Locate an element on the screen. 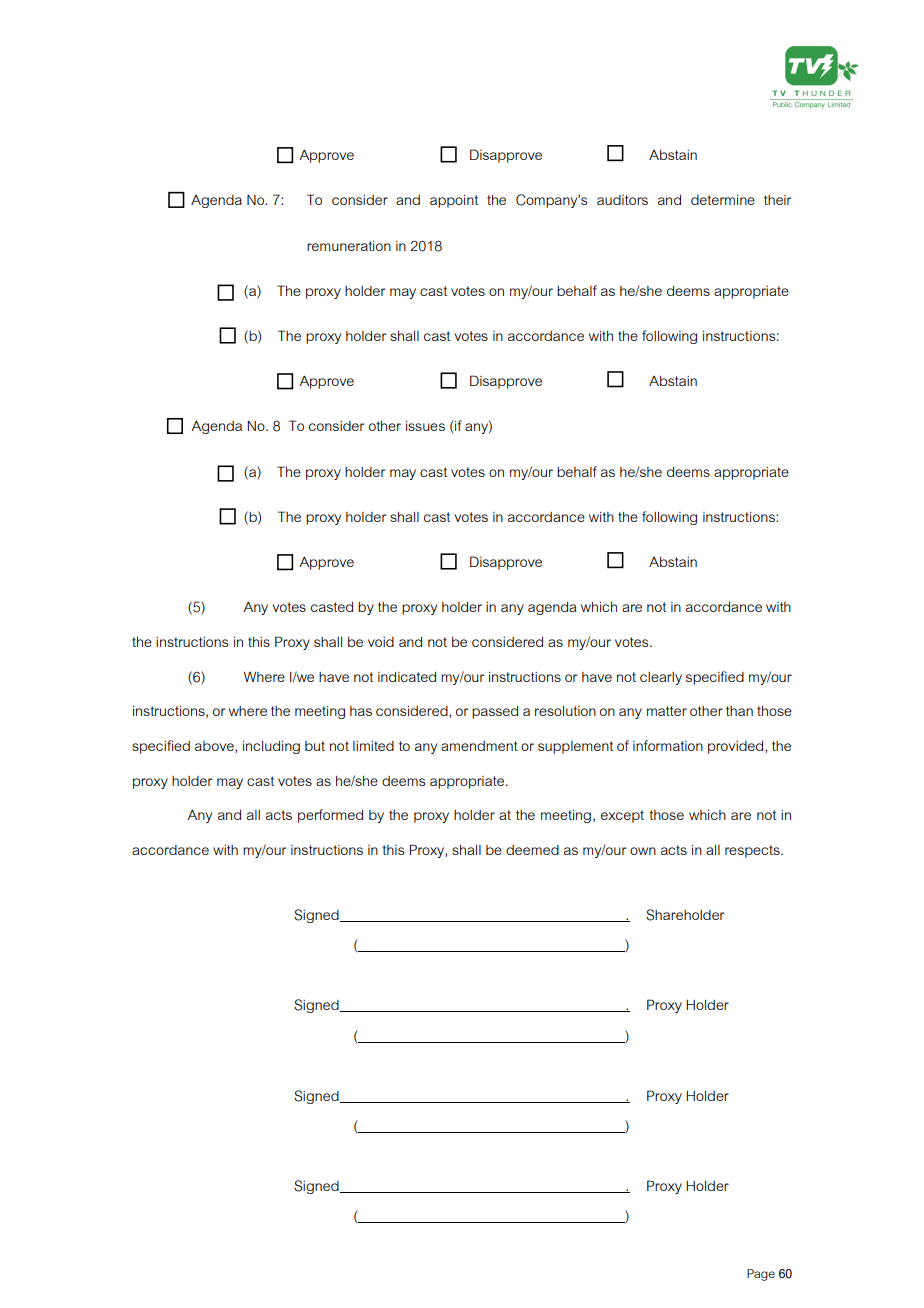 Image resolution: width=924 pixels, height=1308 pixels. deemed is located at coordinates (532, 850).
